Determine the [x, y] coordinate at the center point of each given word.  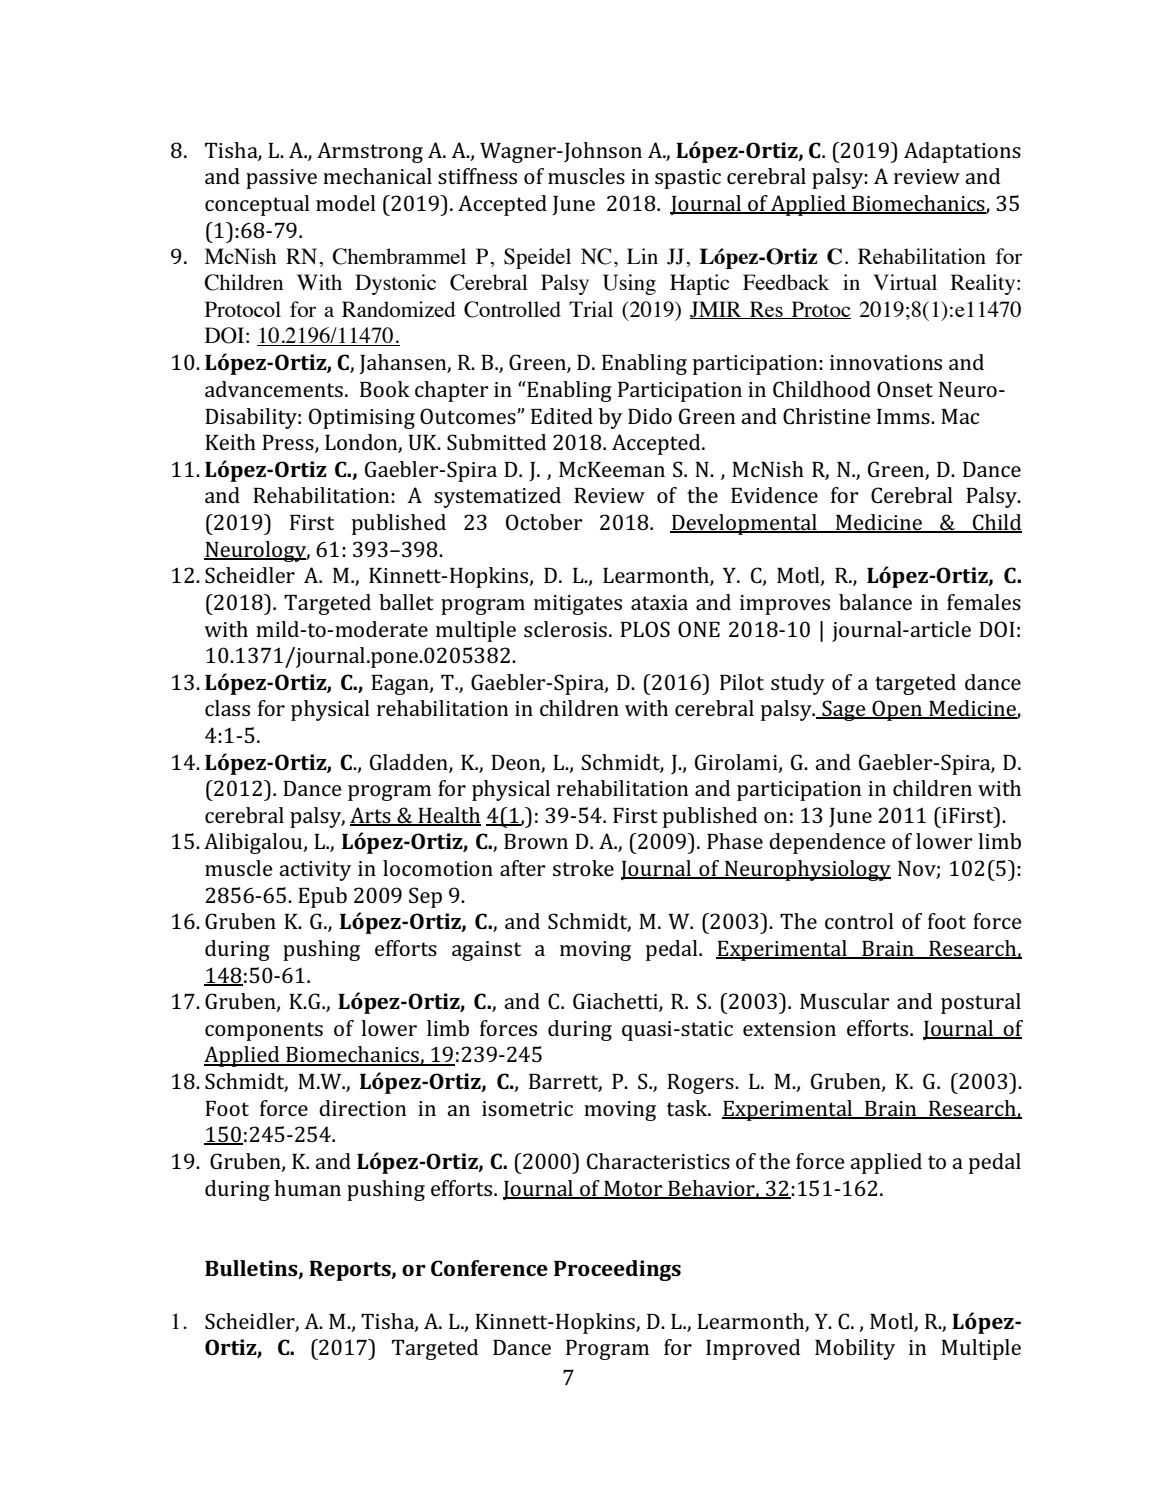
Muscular [844, 1001]
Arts [371, 816]
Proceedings [617, 1270]
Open [897, 710]
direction [362, 1108]
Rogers [701, 1084]
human [307, 1188]
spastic [688, 179]
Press [289, 444]
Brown [536, 841]
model [346, 203]
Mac [960, 416]
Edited [562, 416]
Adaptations [962, 152]
